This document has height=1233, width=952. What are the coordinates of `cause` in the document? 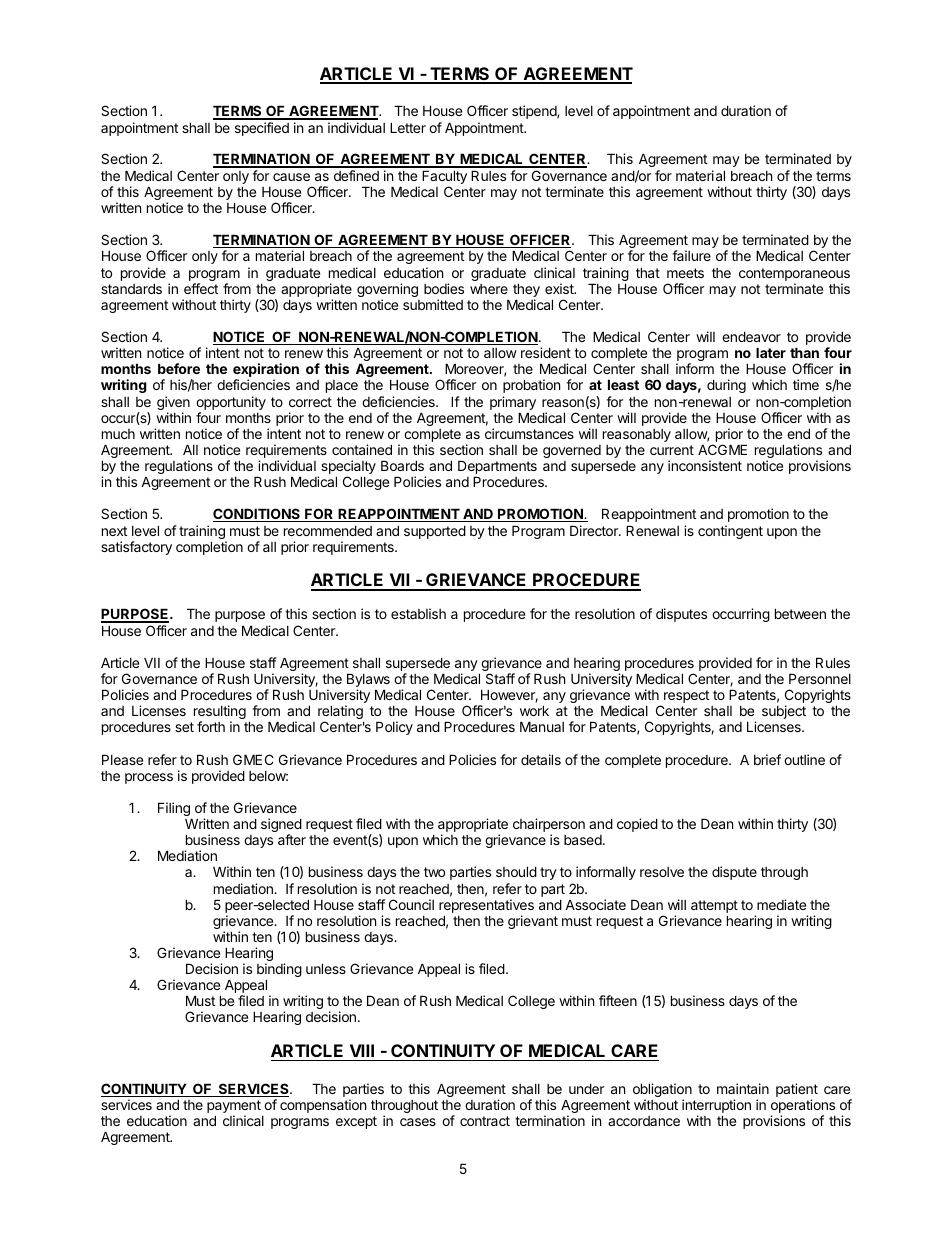 It's located at (291, 177).
